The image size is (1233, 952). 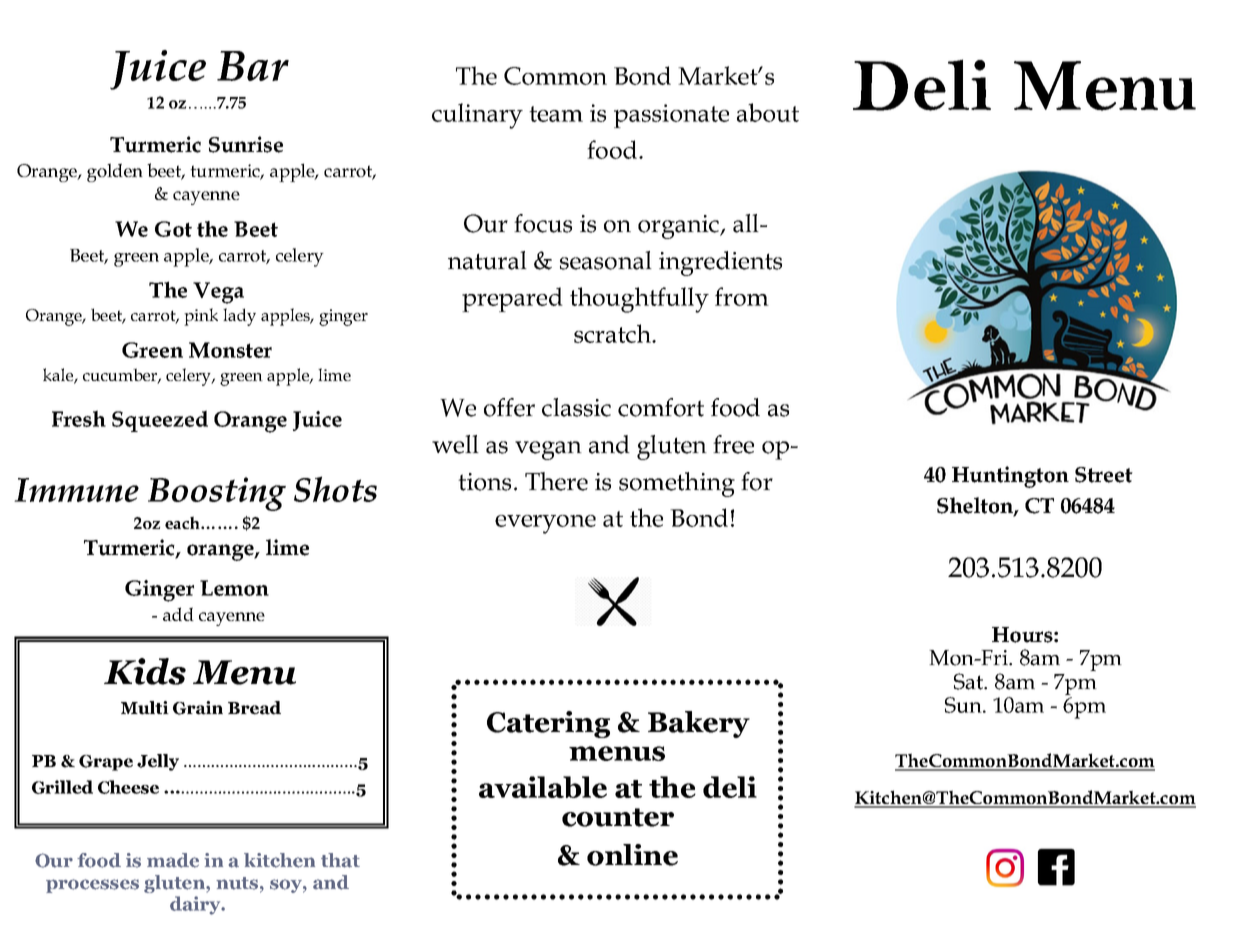 I want to click on about, so click(x=768, y=112).
